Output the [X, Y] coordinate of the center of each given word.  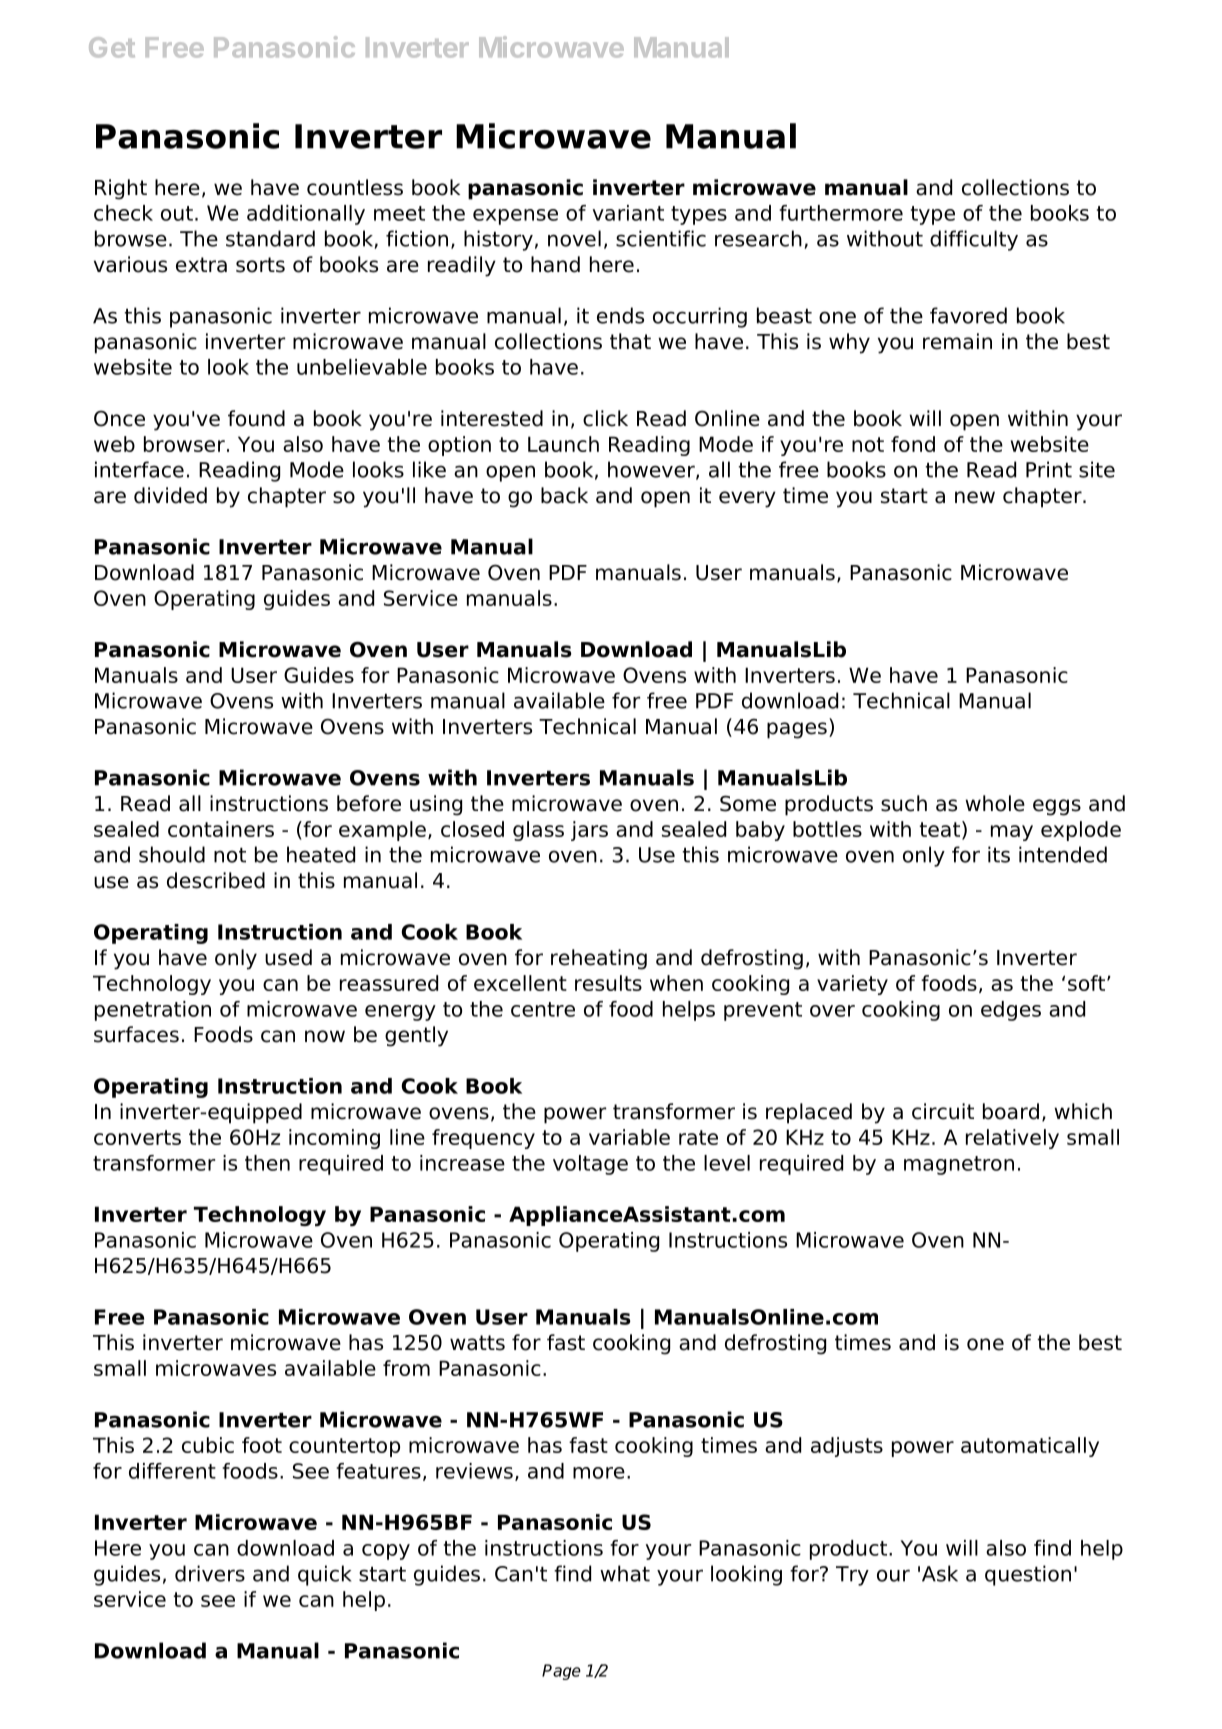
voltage [590, 1165]
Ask [940, 1573]
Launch [563, 444]
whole [995, 803]
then [267, 1163]
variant [628, 213]
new [975, 497]
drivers [210, 1573]
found [256, 418]
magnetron [959, 1165]
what [625, 1573]
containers [221, 829]
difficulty [974, 240]
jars [589, 831]
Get [112, 47]
